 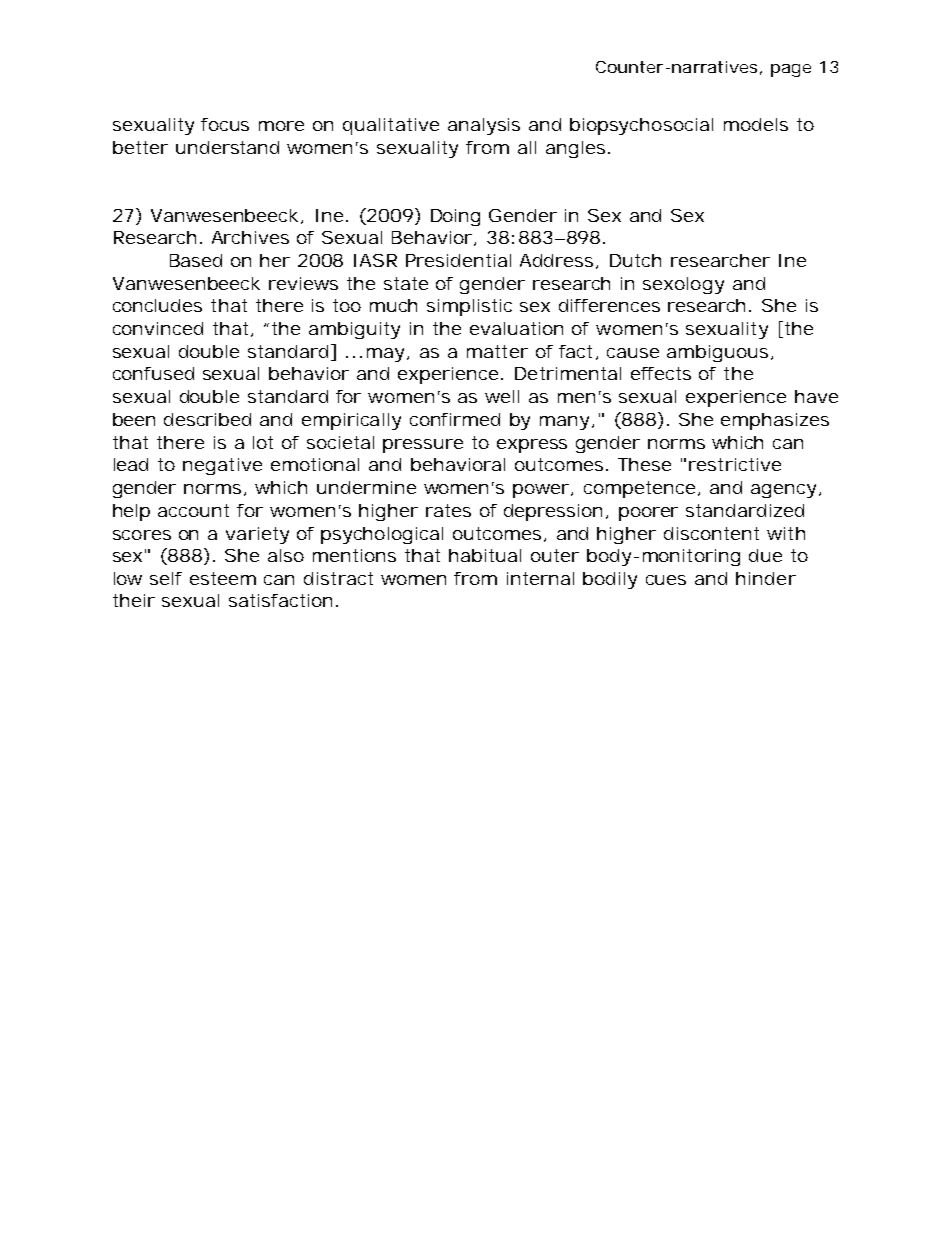 I want to click on focus, so click(x=225, y=124).
